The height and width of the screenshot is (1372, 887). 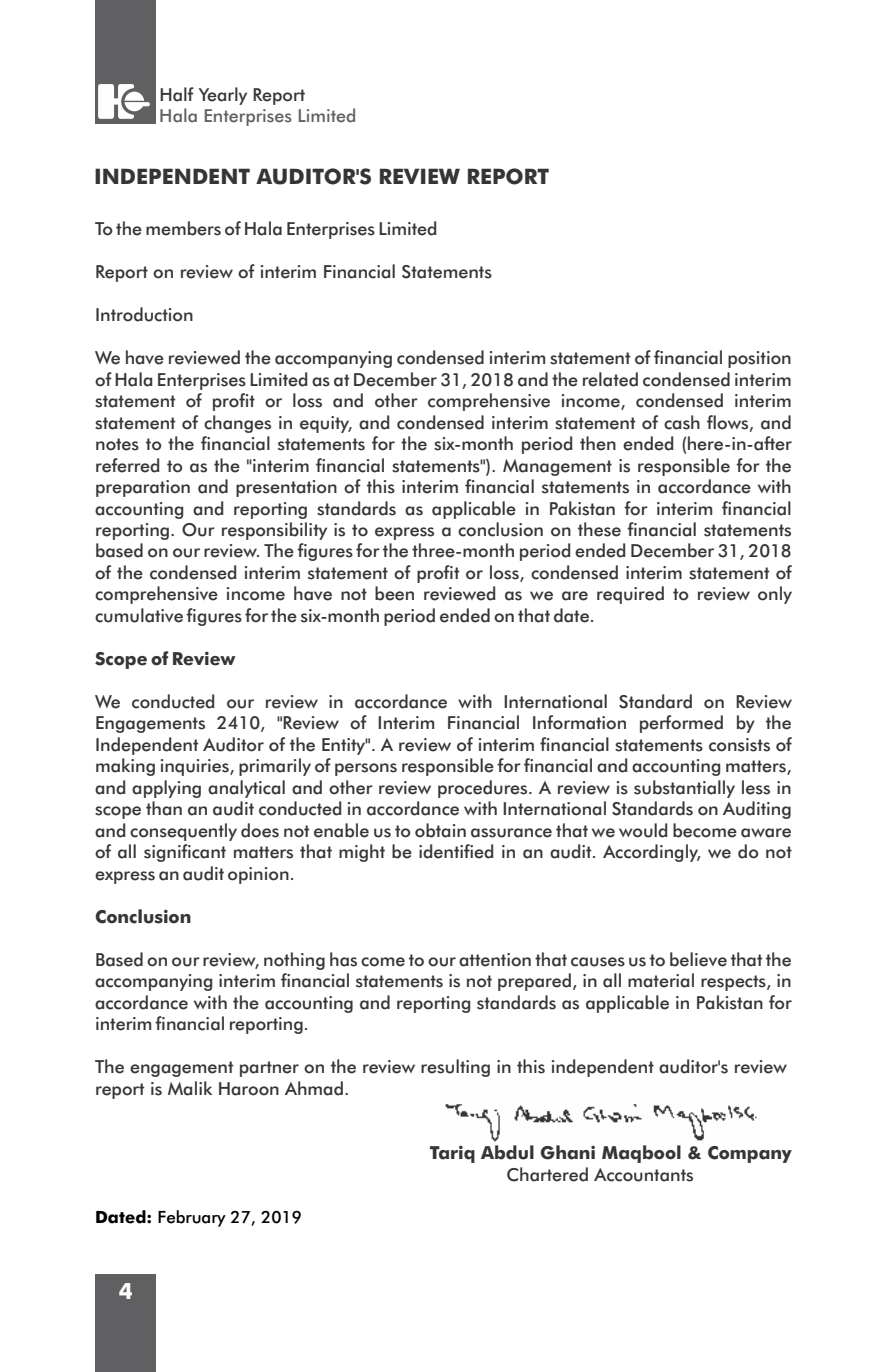 What do you see at coordinates (394, 593) in the screenshot?
I see `been` at bounding box center [394, 593].
